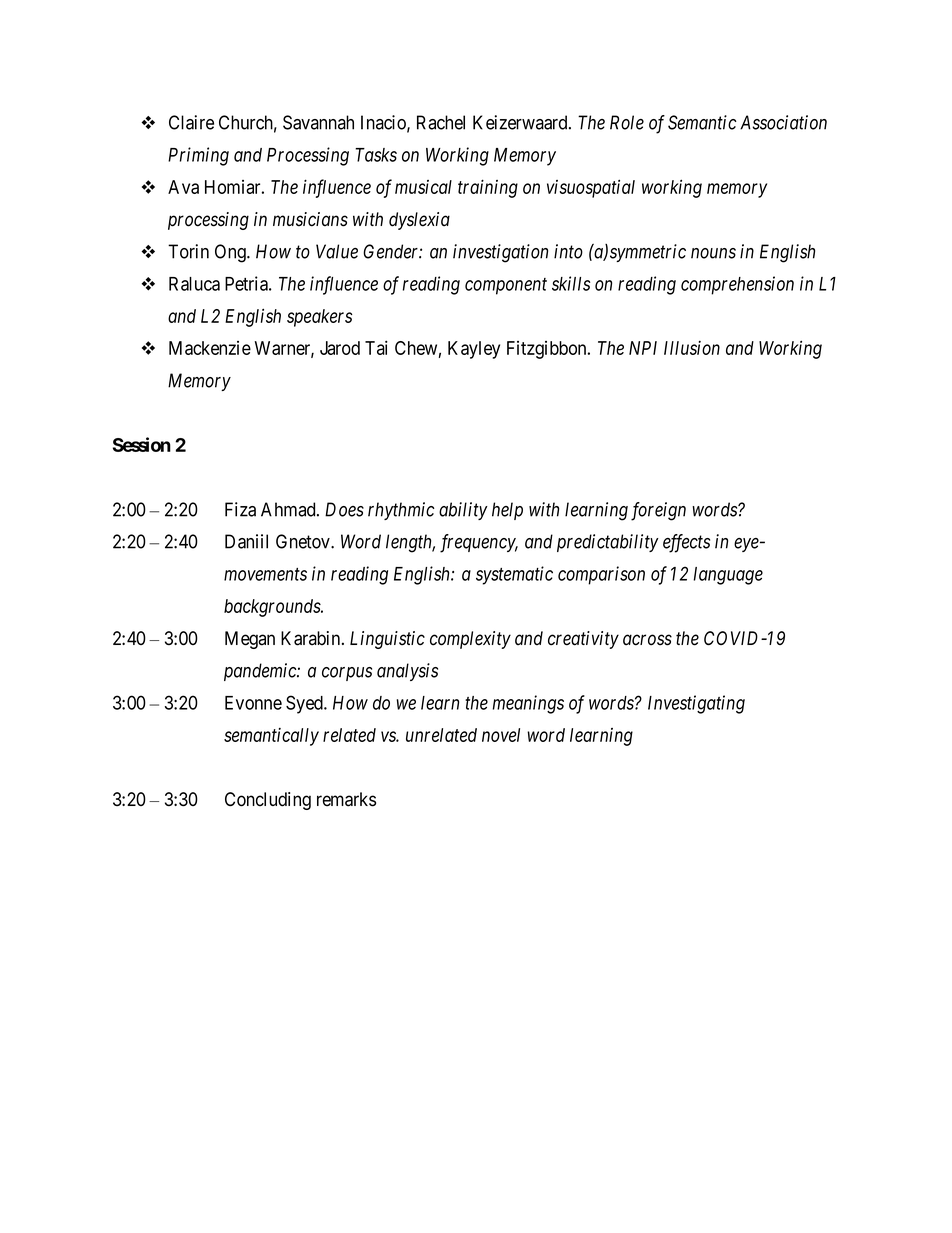 The image size is (952, 1233). What do you see at coordinates (268, 801) in the document?
I see `Concluding` at bounding box center [268, 801].
